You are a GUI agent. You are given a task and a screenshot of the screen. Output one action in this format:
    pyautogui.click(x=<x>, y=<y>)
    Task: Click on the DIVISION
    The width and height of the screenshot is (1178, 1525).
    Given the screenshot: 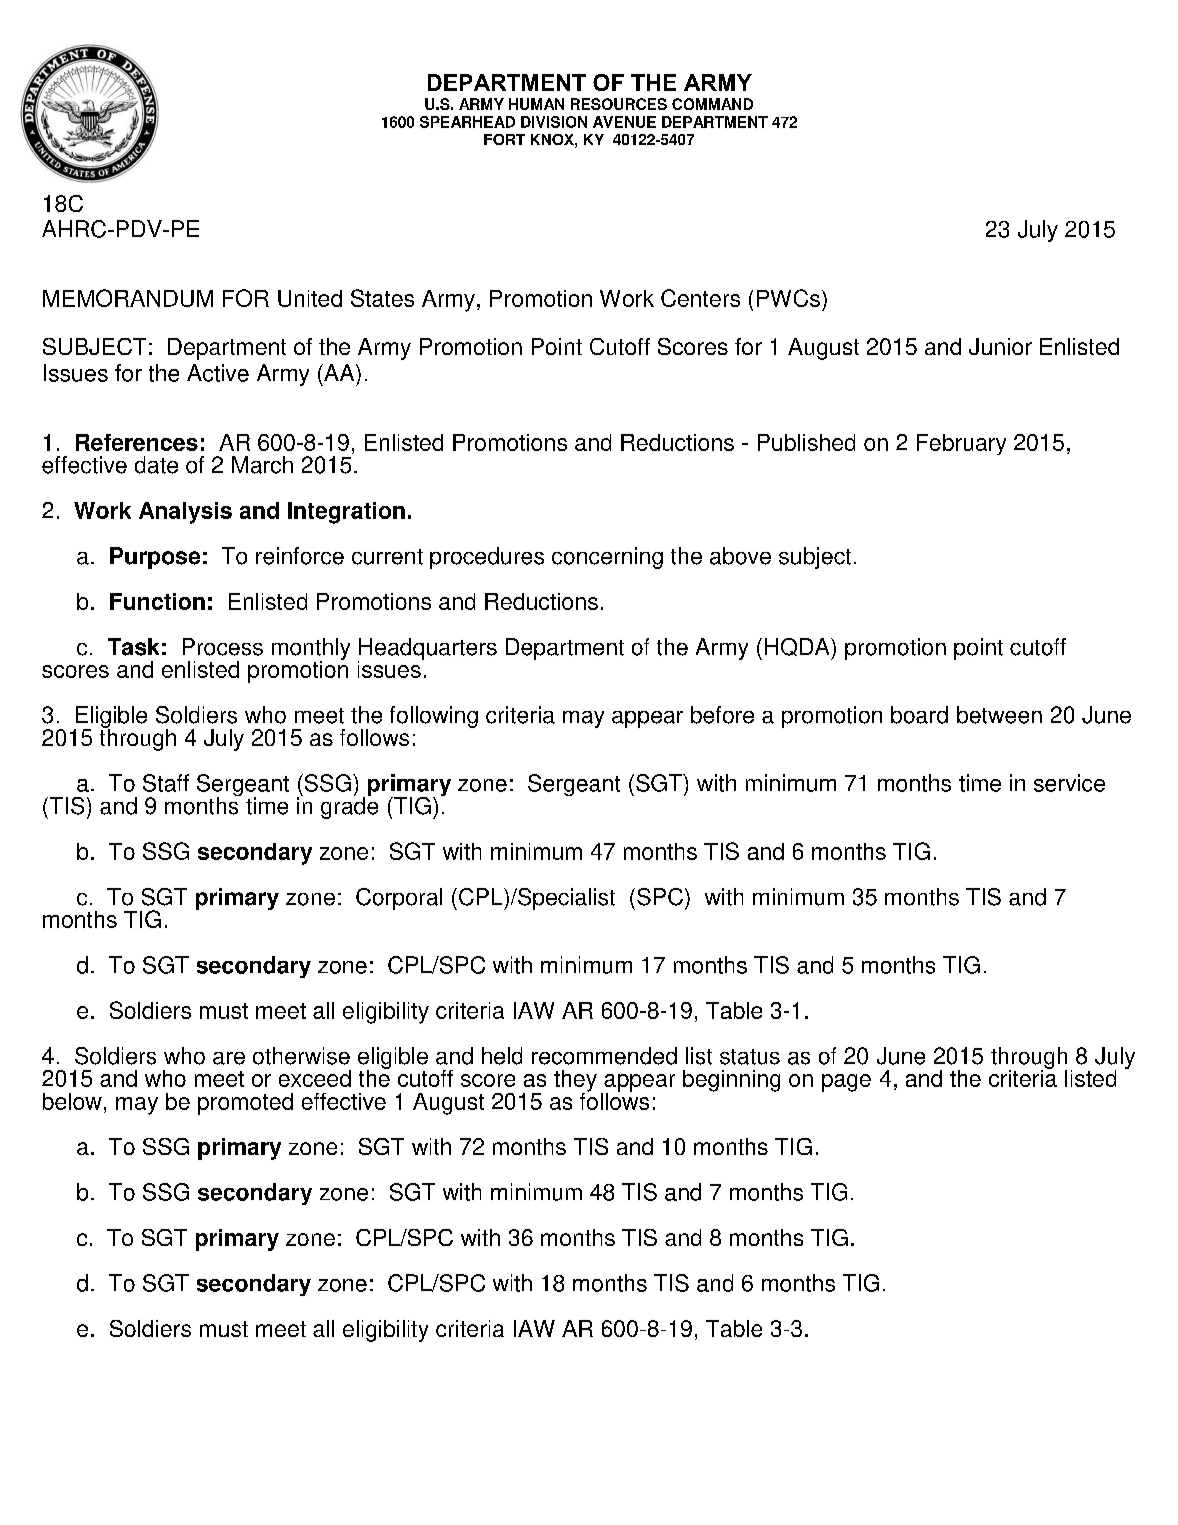 What is the action you would take?
    pyautogui.click(x=554, y=122)
